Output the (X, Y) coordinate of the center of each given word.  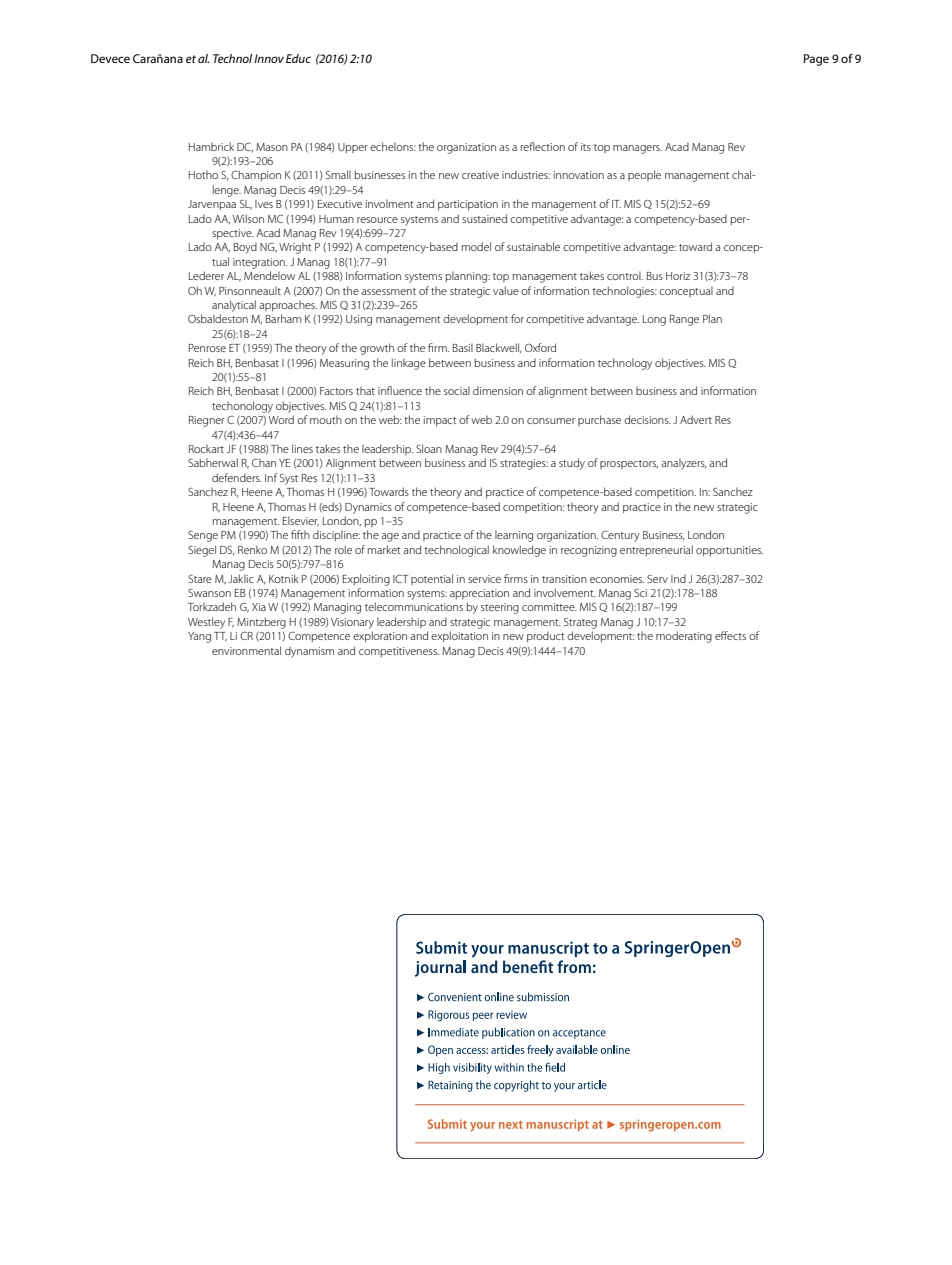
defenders (237, 477)
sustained (484, 218)
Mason (272, 147)
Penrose (207, 348)
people (644, 175)
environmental (246, 650)
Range (684, 320)
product (546, 637)
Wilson (248, 218)
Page (816, 60)
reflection (543, 146)
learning (514, 536)
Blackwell (499, 348)
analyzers (684, 464)
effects (730, 635)
